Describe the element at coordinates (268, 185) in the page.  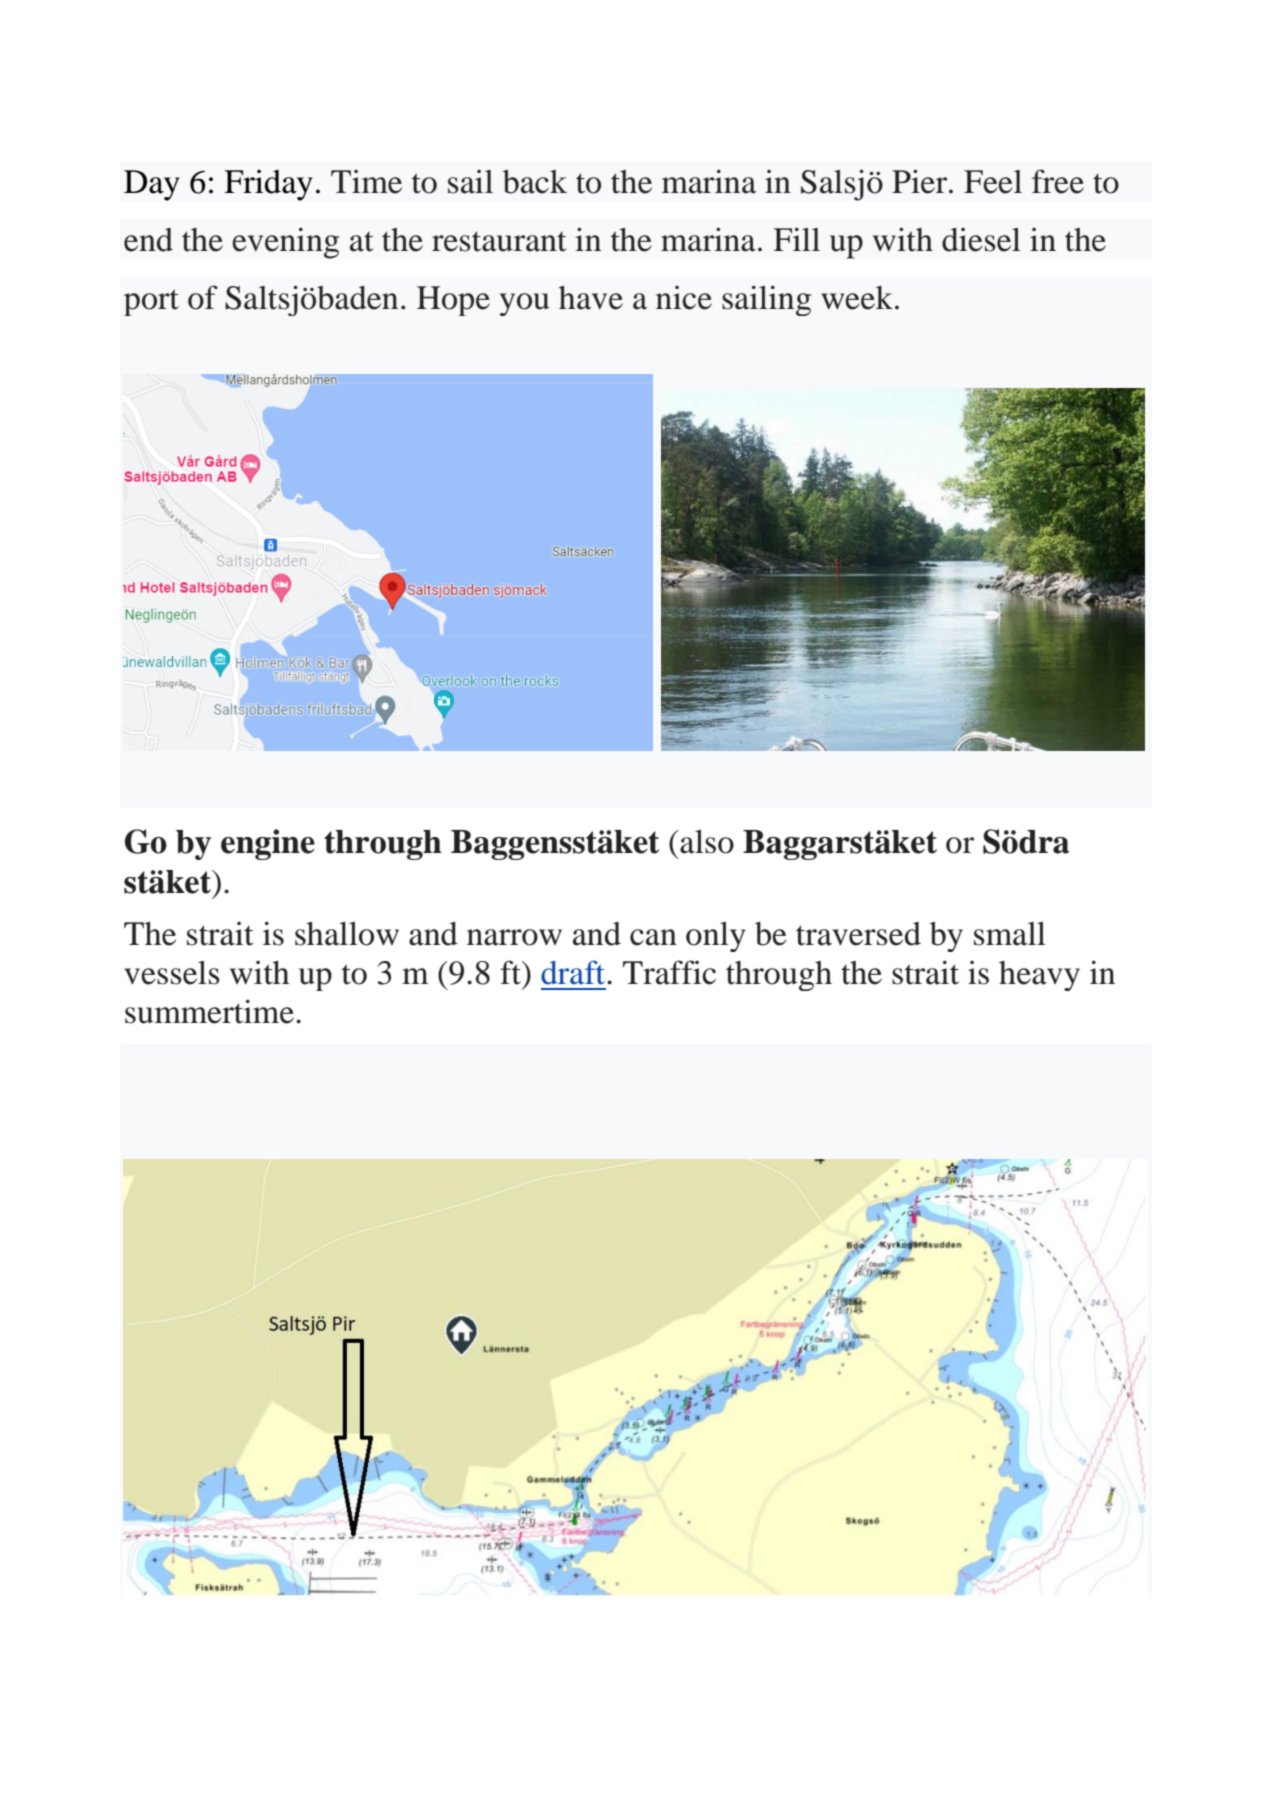
I see `Friday` at that location.
